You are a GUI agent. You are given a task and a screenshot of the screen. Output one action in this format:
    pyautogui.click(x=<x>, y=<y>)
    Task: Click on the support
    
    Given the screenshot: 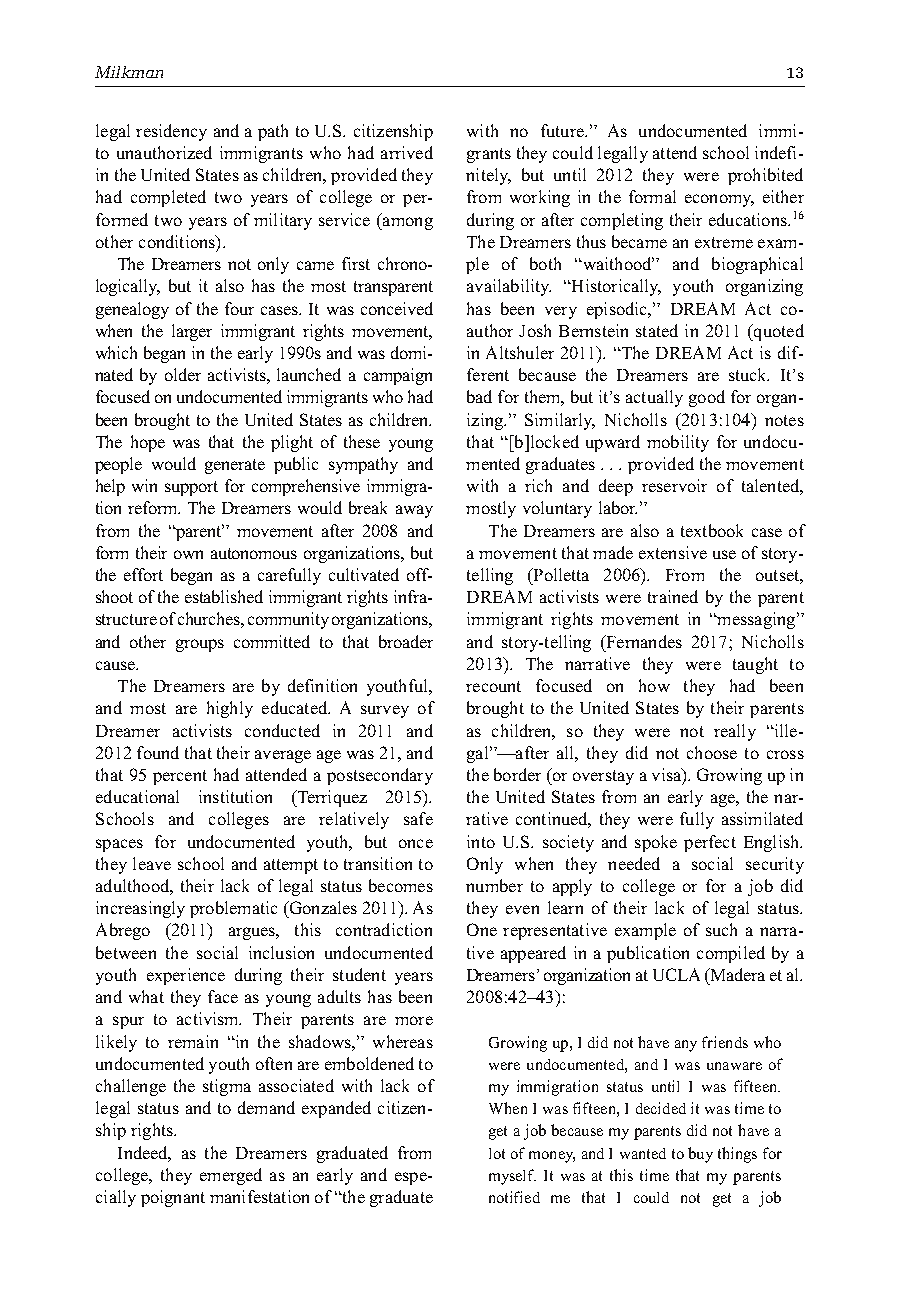 What is the action you would take?
    pyautogui.click(x=191, y=488)
